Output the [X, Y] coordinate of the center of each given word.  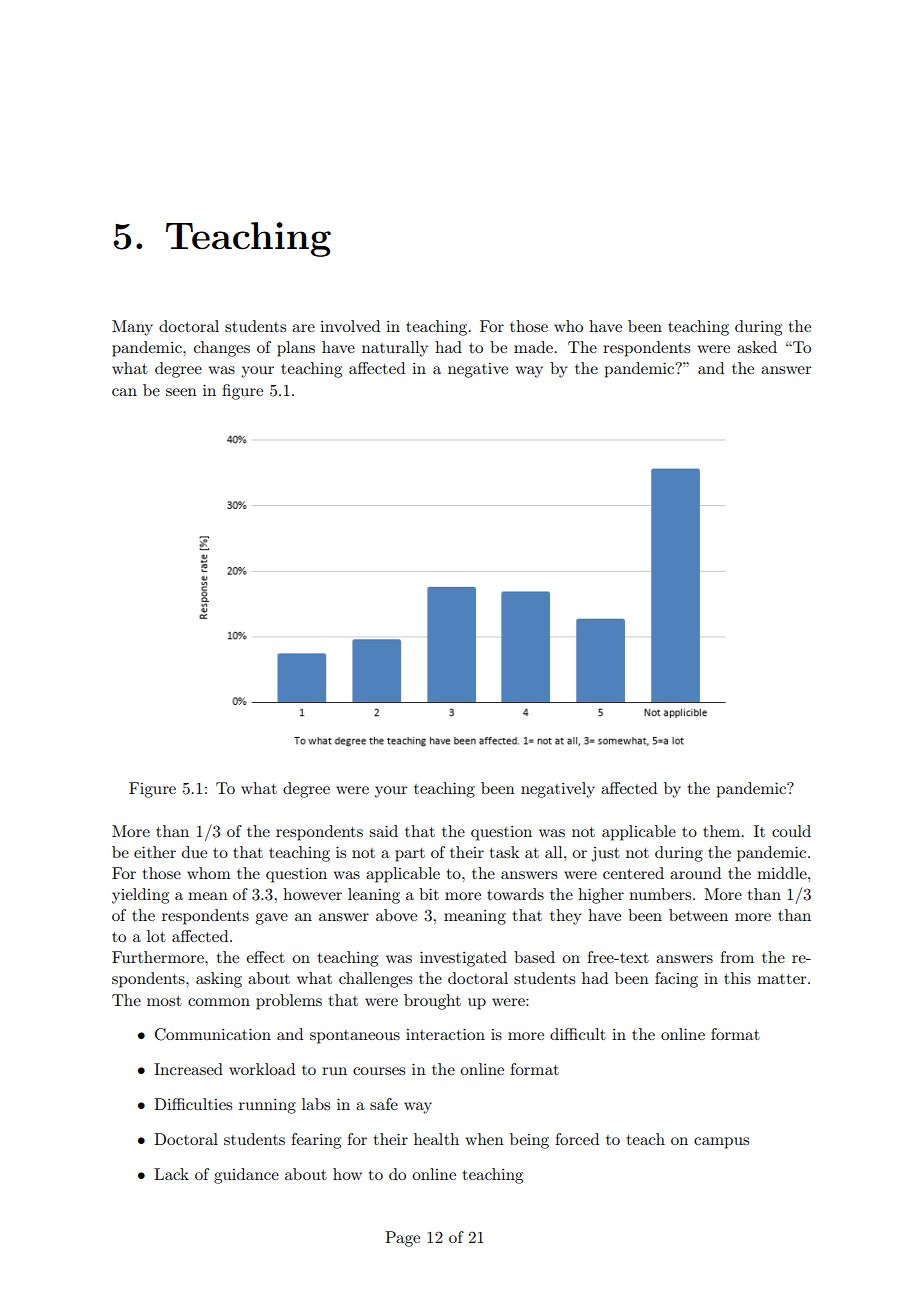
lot [156, 936]
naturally [395, 349]
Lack [171, 1174]
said [383, 831]
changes [222, 349]
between [698, 915]
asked [757, 347]
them [723, 831]
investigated [463, 959]
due [194, 852]
